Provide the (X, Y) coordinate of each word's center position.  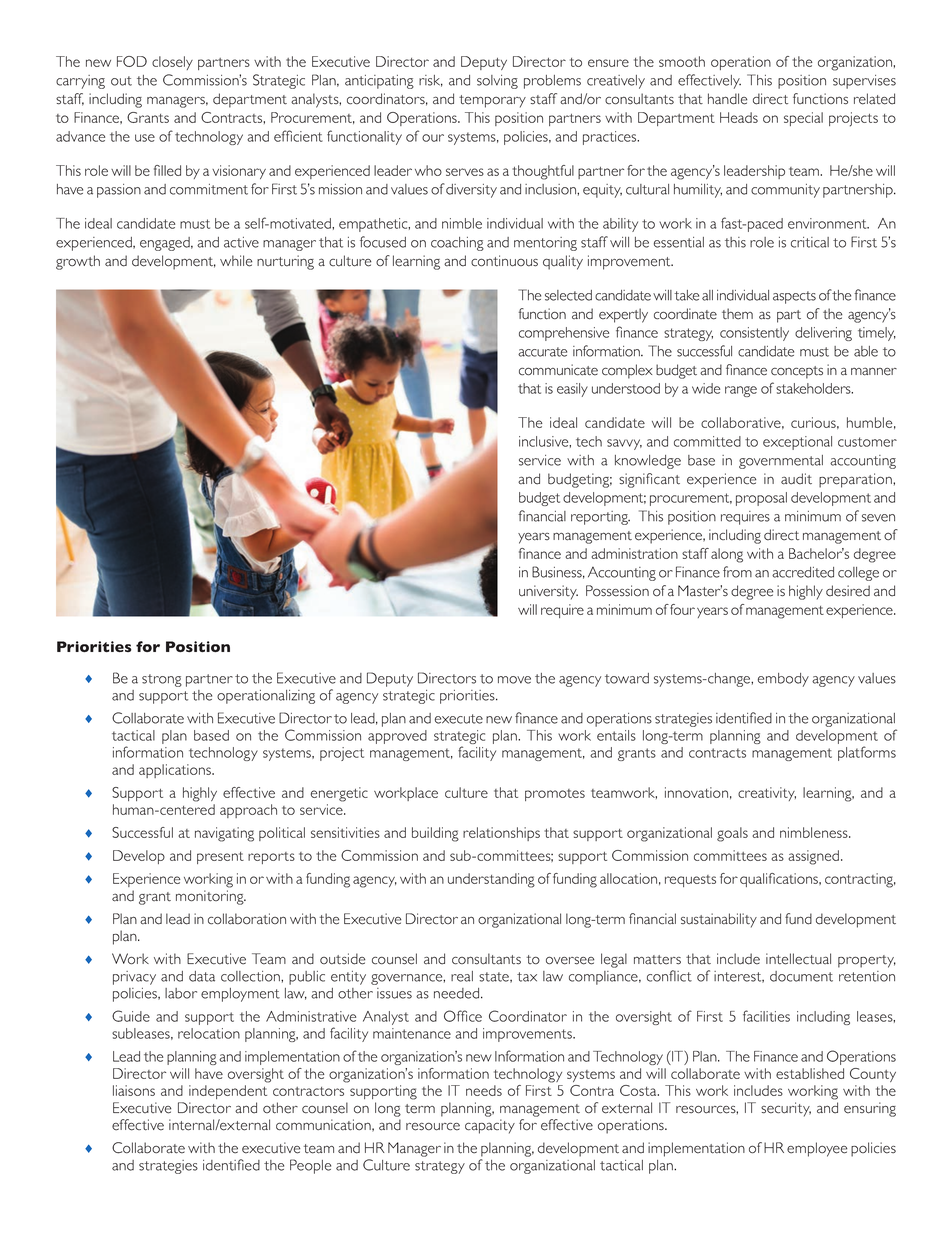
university (548, 592)
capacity (490, 1126)
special (803, 119)
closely (172, 63)
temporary (492, 101)
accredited (803, 572)
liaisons (134, 1090)
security (786, 1109)
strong (162, 680)
